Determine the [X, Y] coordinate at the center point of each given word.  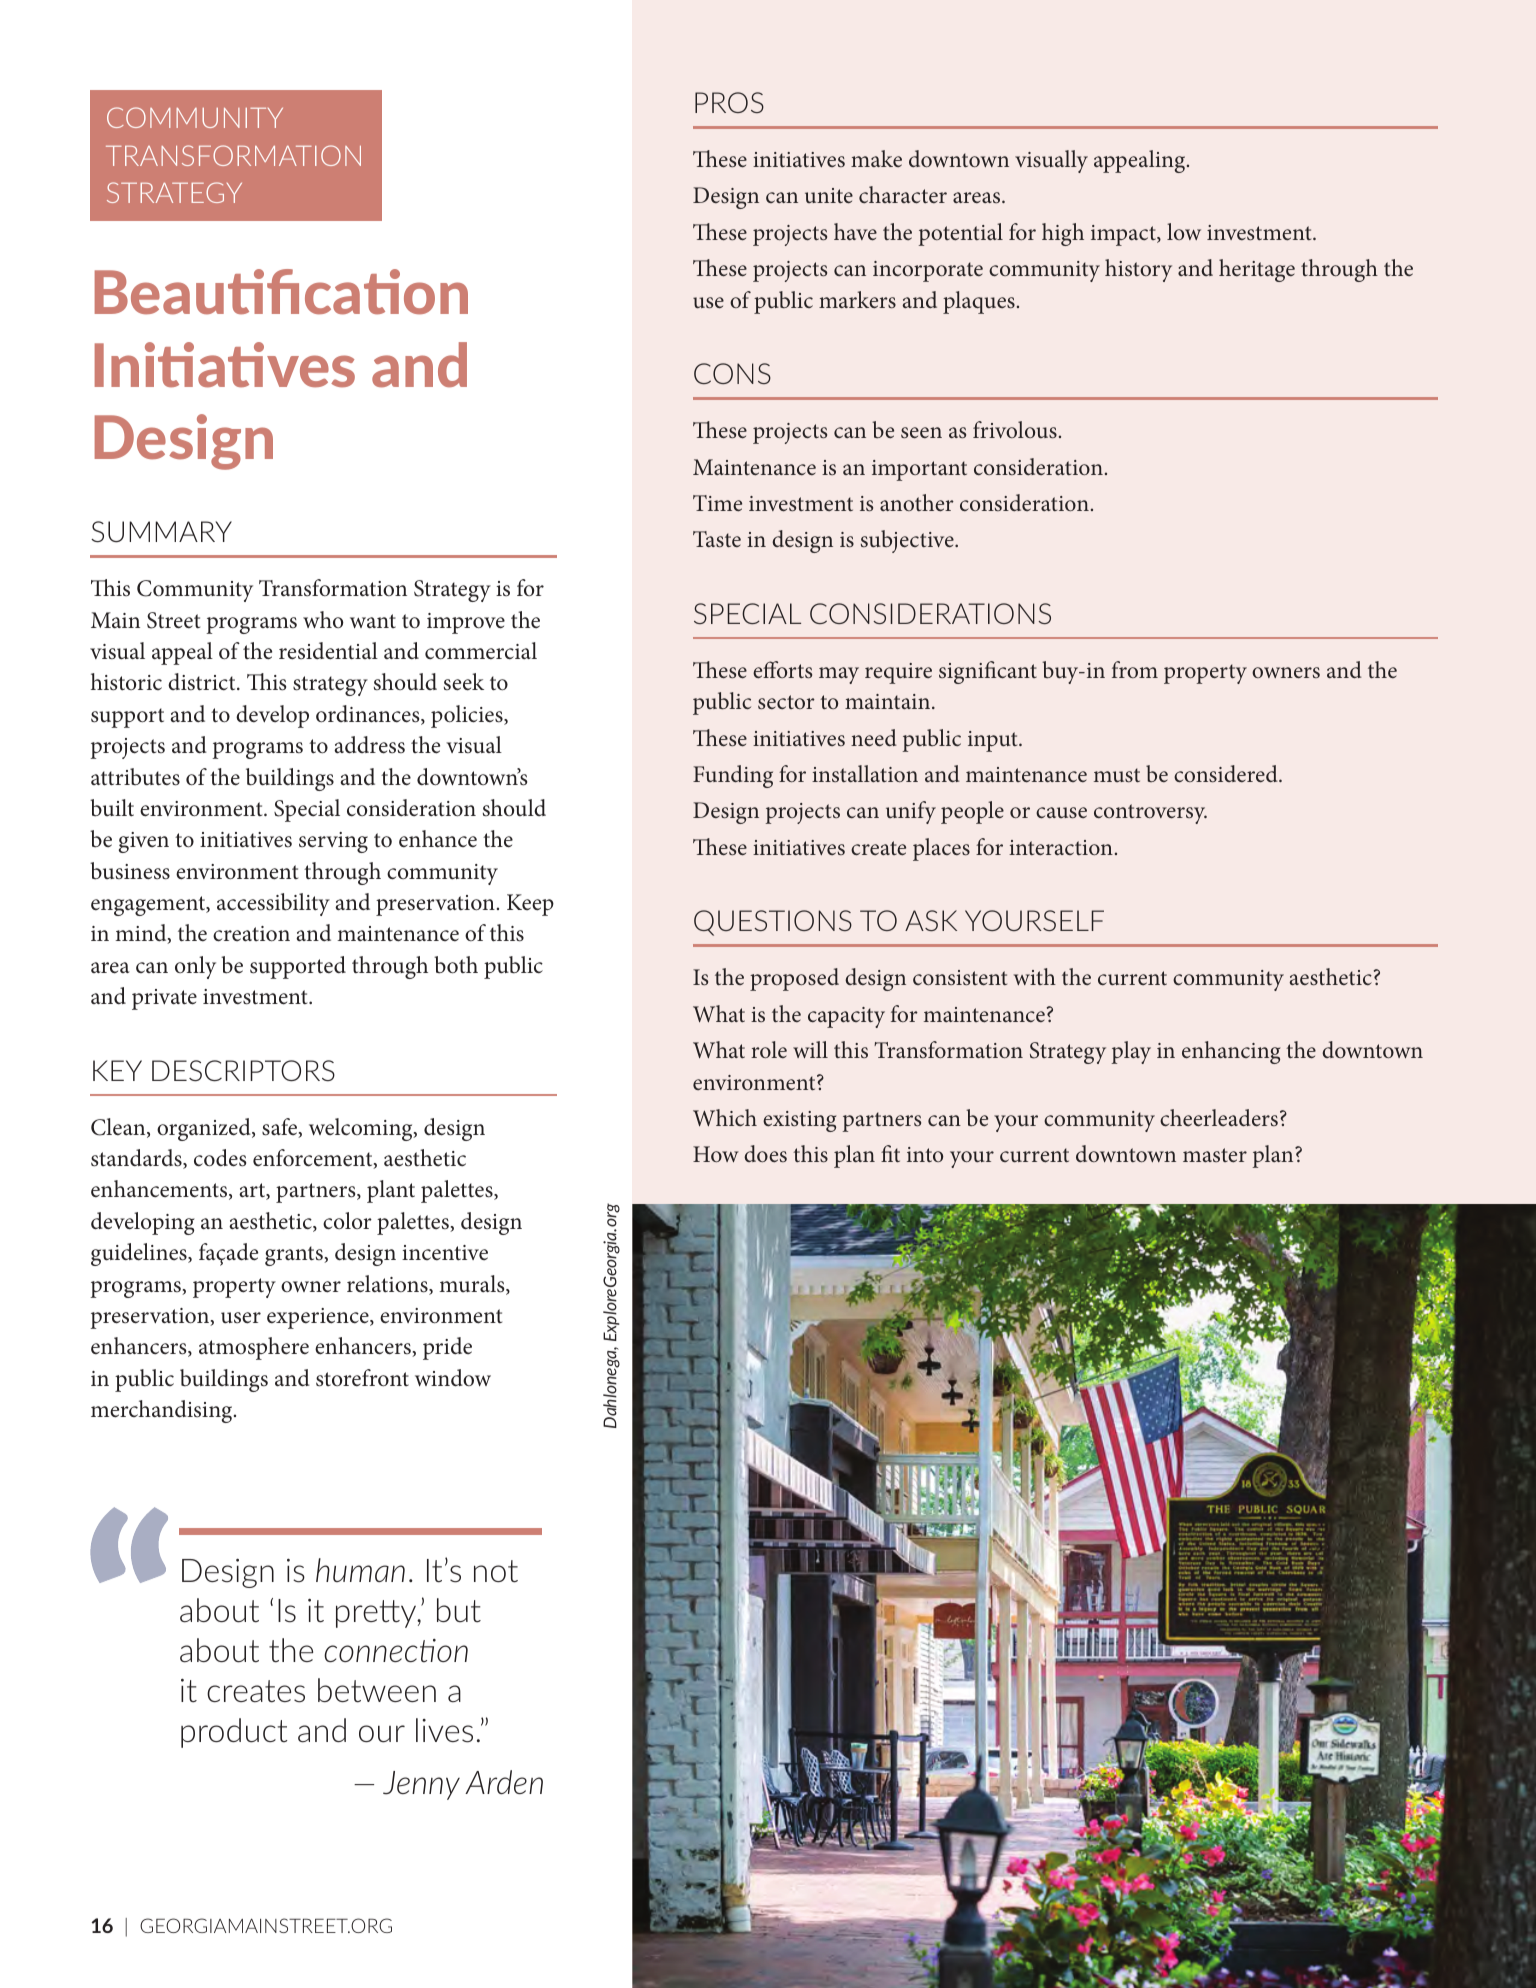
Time [717, 503]
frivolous [1015, 430]
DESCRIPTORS [243, 1070]
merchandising [163, 1411]
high [1063, 234]
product [234, 1733]
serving [333, 842]
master [1215, 1155]
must [1117, 775]
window [453, 1378]
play [1131, 1052]
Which [725, 1117]
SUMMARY [161, 532]
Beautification [281, 292]
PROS [729, 102]
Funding [733, 776]
